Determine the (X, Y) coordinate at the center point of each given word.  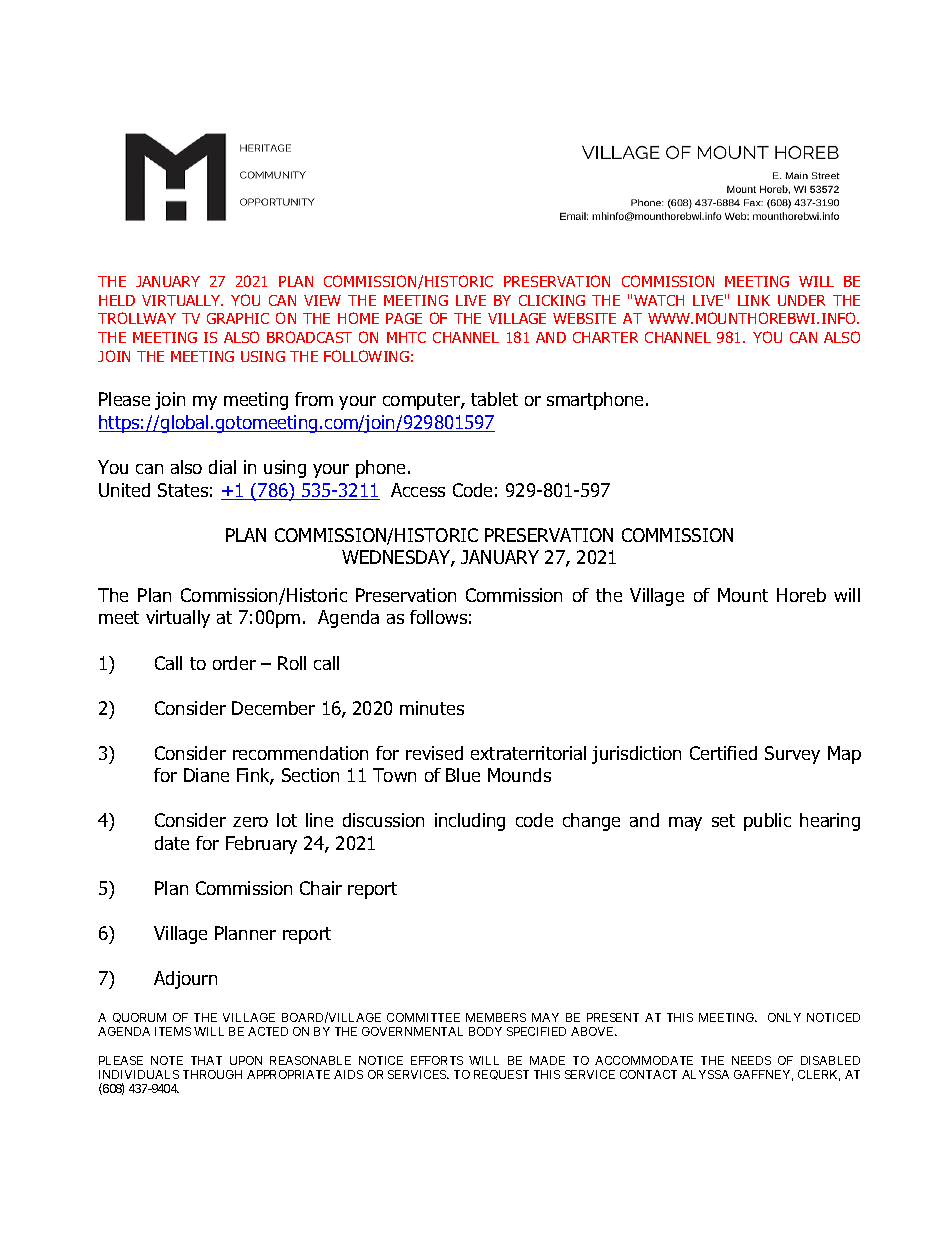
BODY (485, 1031)
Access (418, 490)
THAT (206, 1060)
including (470, 822)
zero (250, 822)
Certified (723, 753)
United (124, 490)
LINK (754, 300)
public (767, 822)
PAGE (404, 318)
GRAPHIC (238, 318)
